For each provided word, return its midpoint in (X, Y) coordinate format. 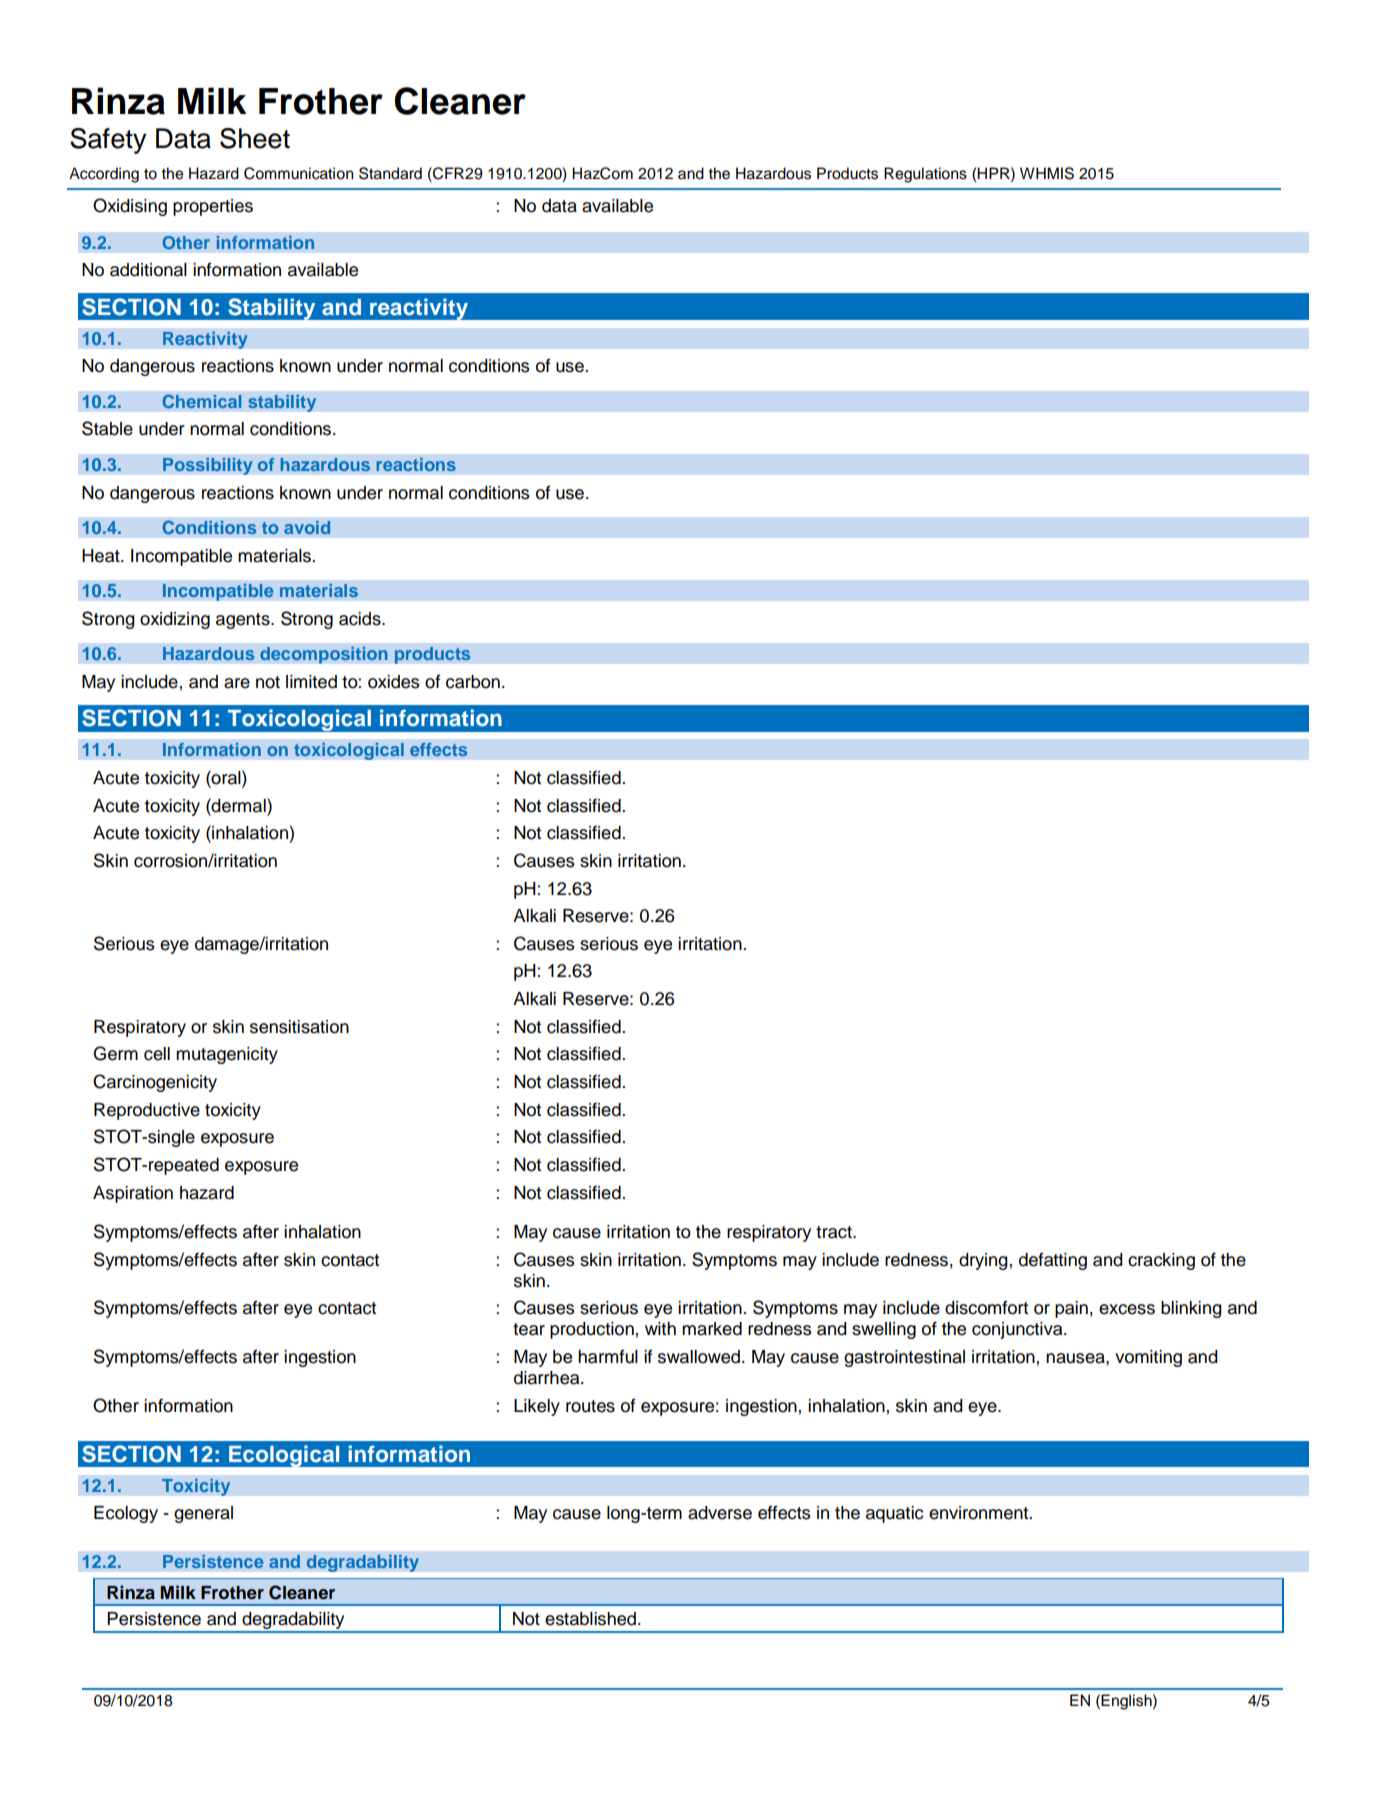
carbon (473, 682)
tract (835, 1232)
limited (311, 682)
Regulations (925, 175)
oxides (394, 682)
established (590, 1619)
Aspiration (133, 1194)
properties (213, 207)
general (203, 1514)
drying (983, 1261)
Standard (390, 173)
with (660, 1328)
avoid (307, 527)
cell (157, 1054)
